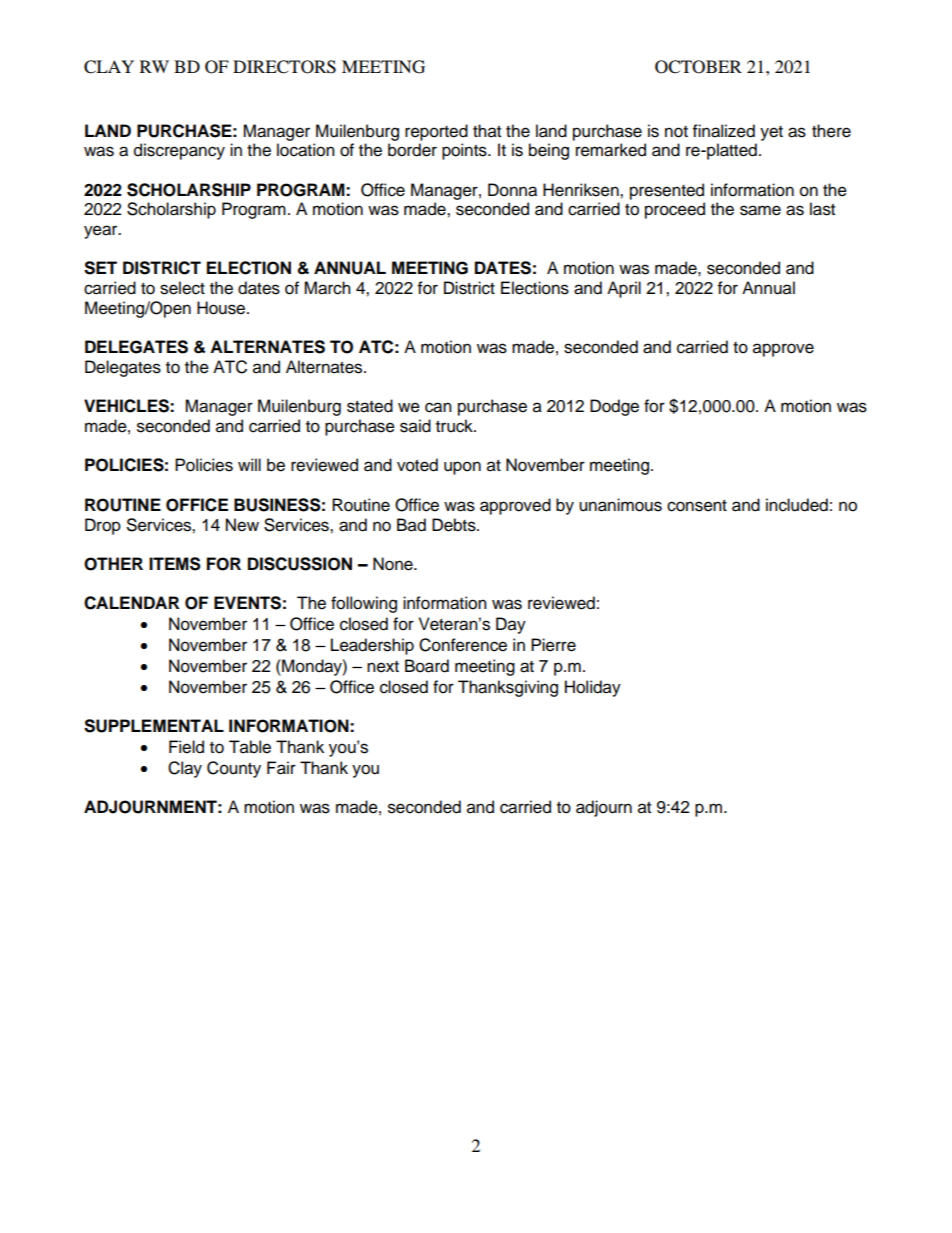  I want to click on Dodge, so click(614, 407).
